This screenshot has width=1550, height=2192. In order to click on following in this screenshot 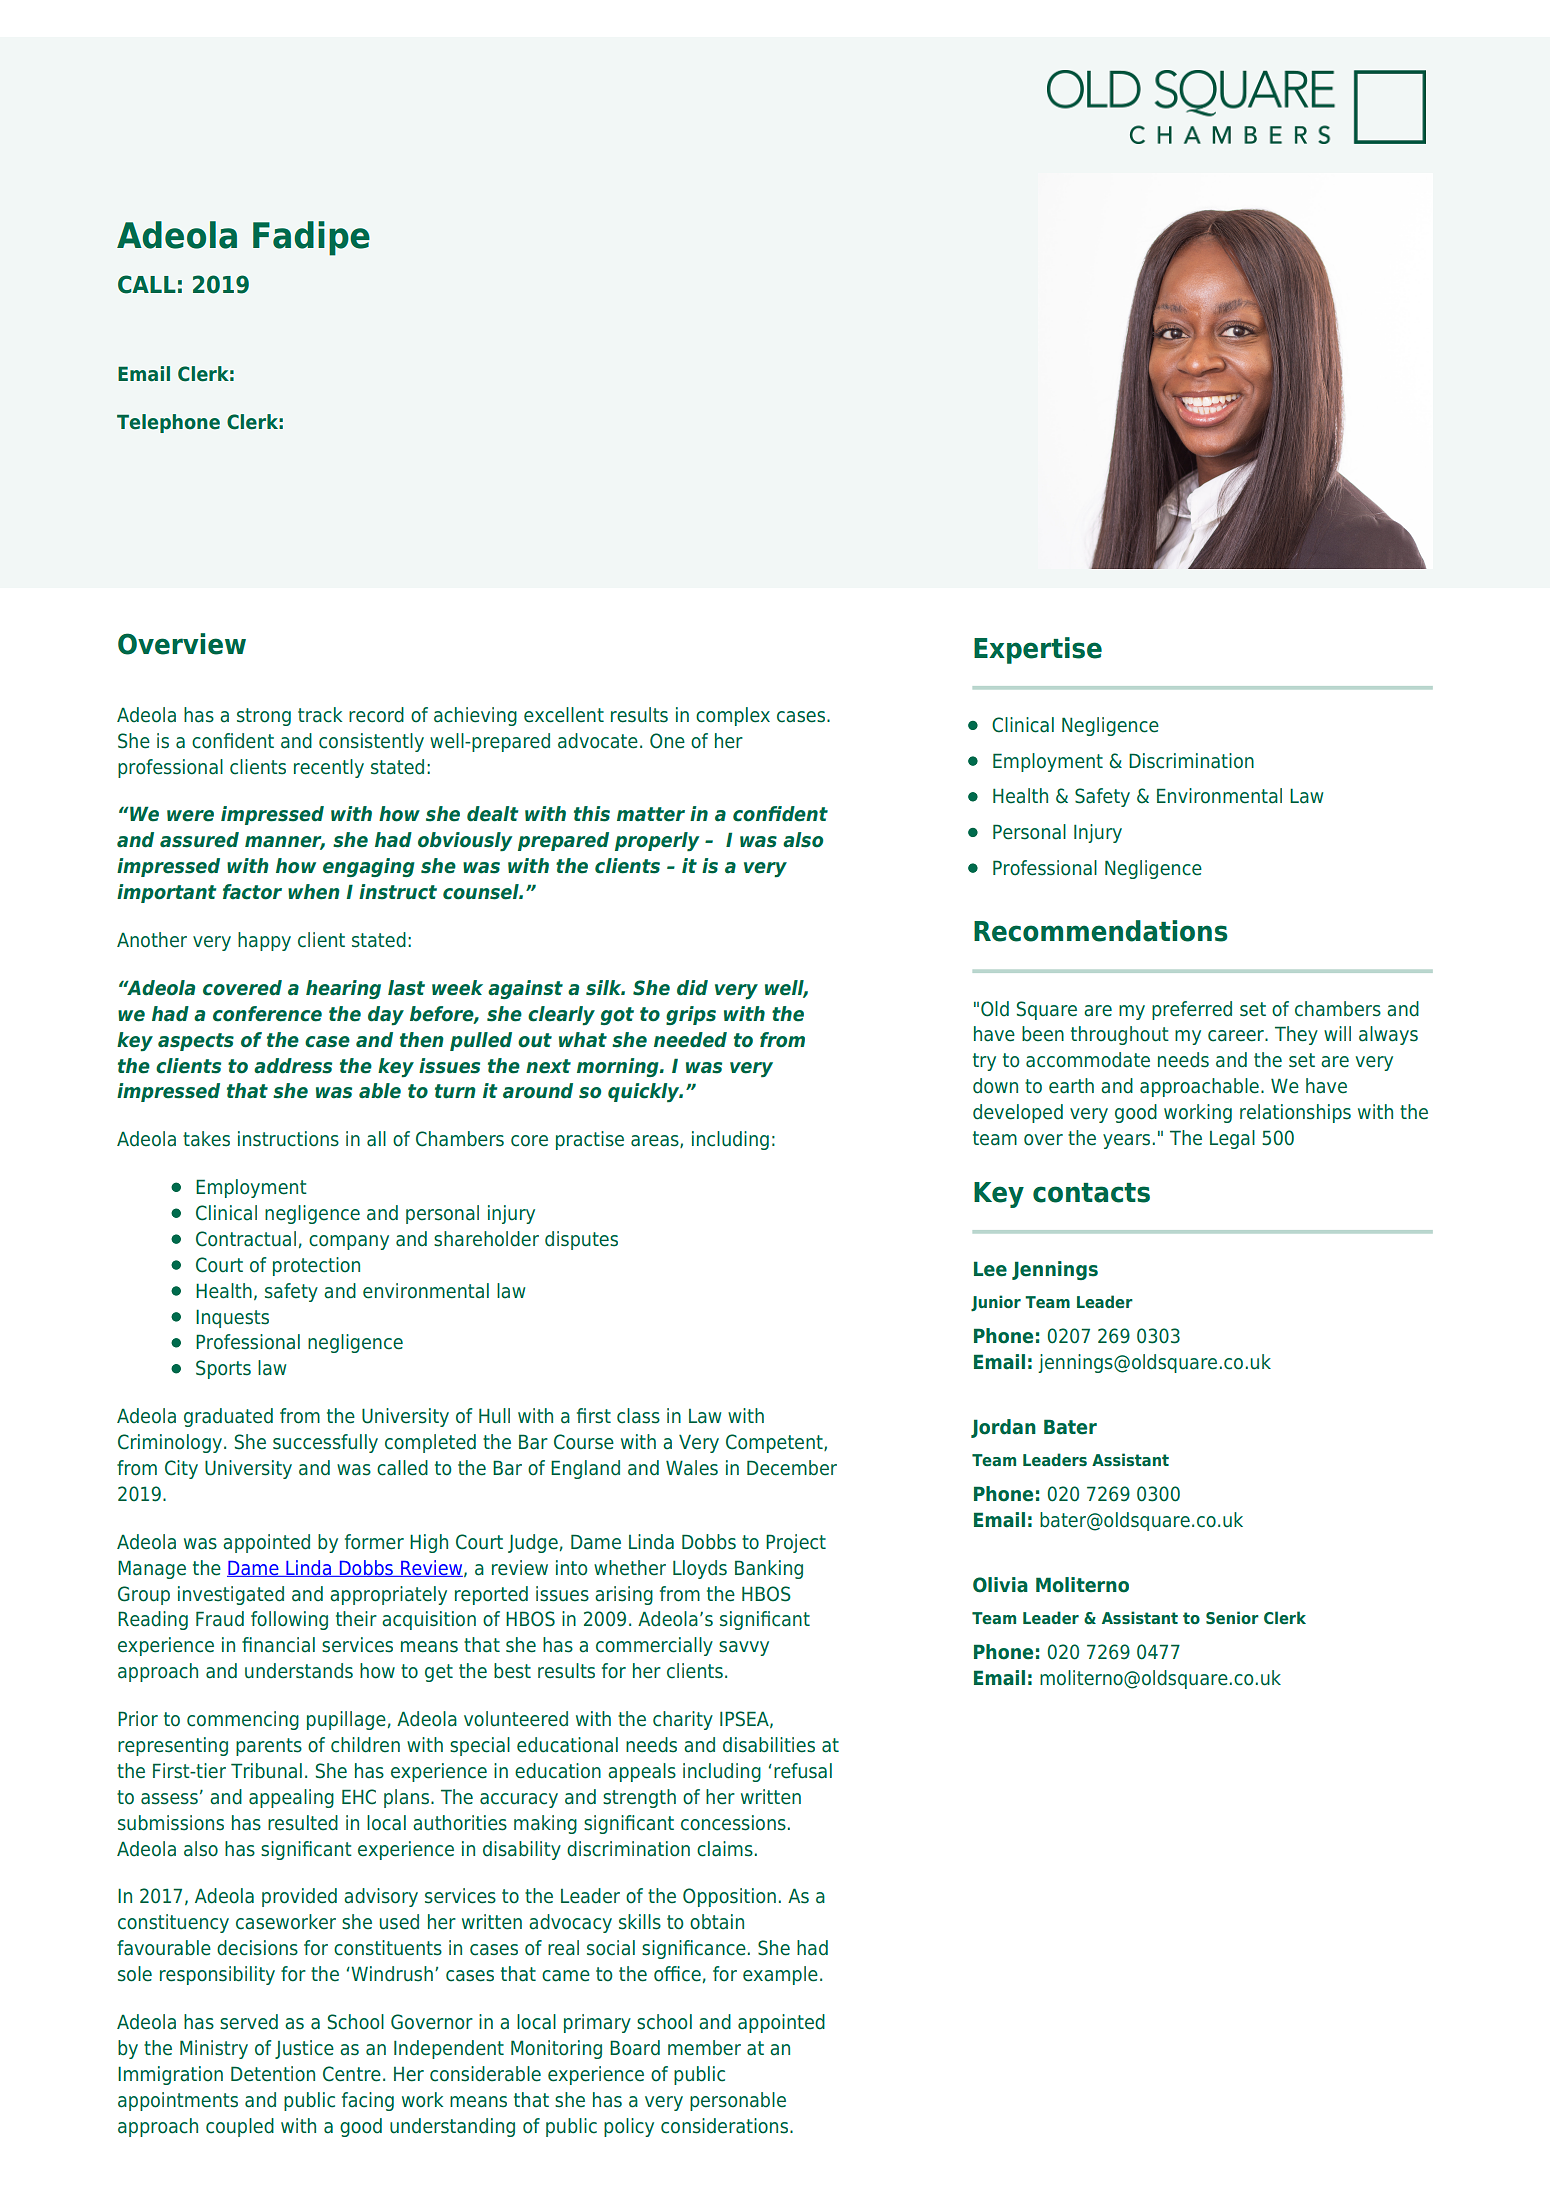, I will do `click(289, 1620)`.
